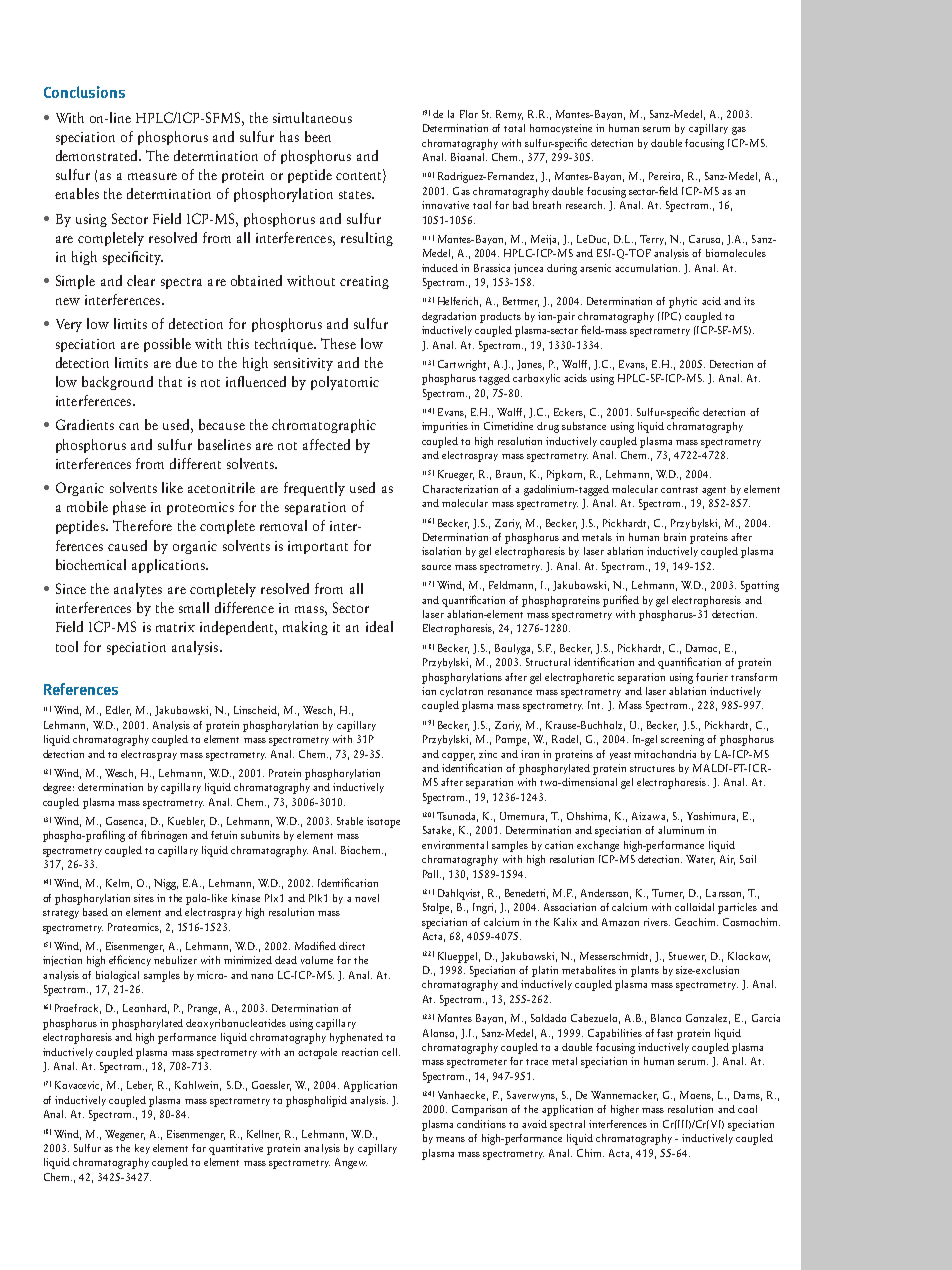 This screenshot has width=952, height=1270. Describe the element at coordinates (432, 874) in the screenshot. I see `Poll` at that location.
